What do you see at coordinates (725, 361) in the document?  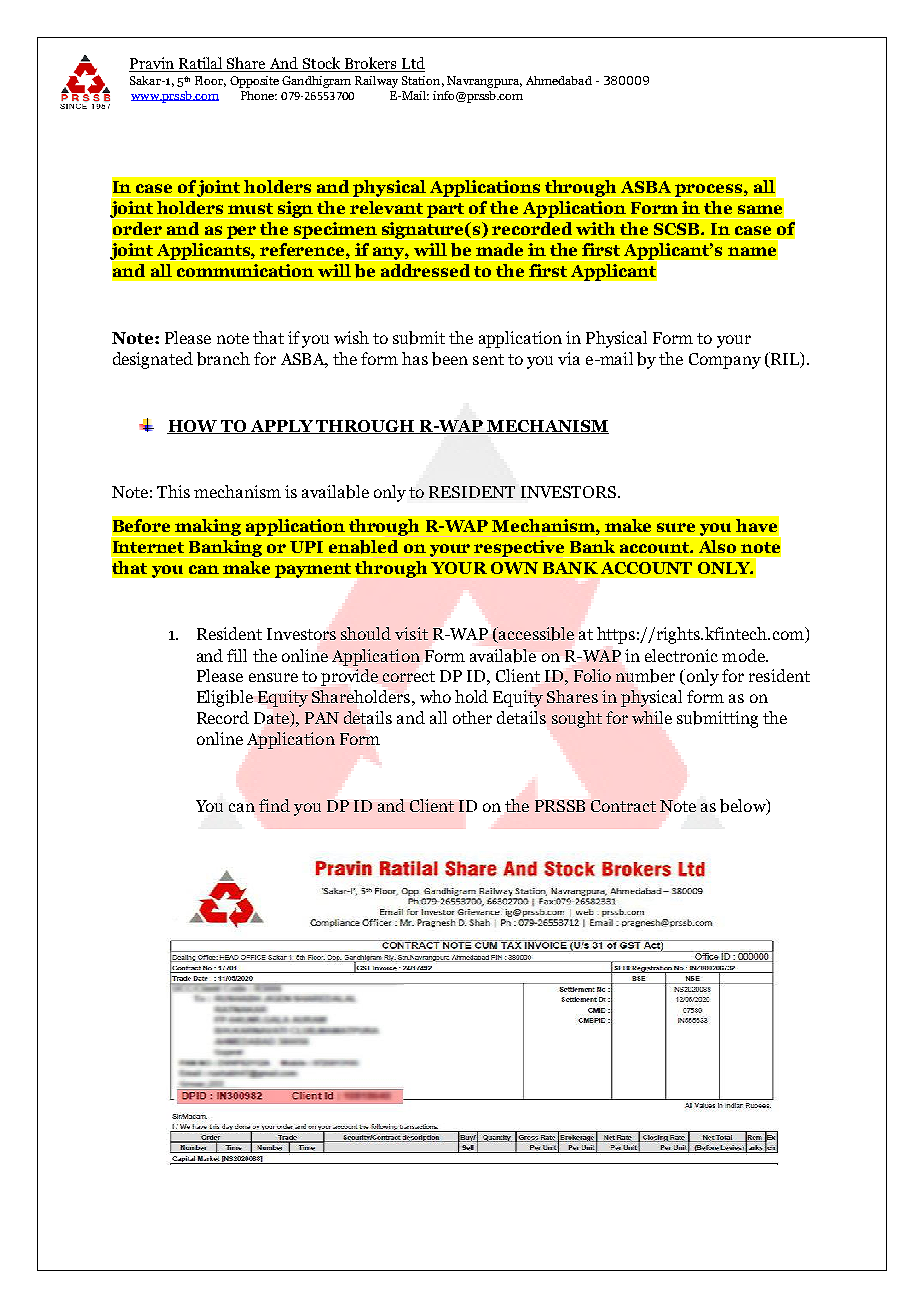 I see `Company` at bounding box center [725, 361].
